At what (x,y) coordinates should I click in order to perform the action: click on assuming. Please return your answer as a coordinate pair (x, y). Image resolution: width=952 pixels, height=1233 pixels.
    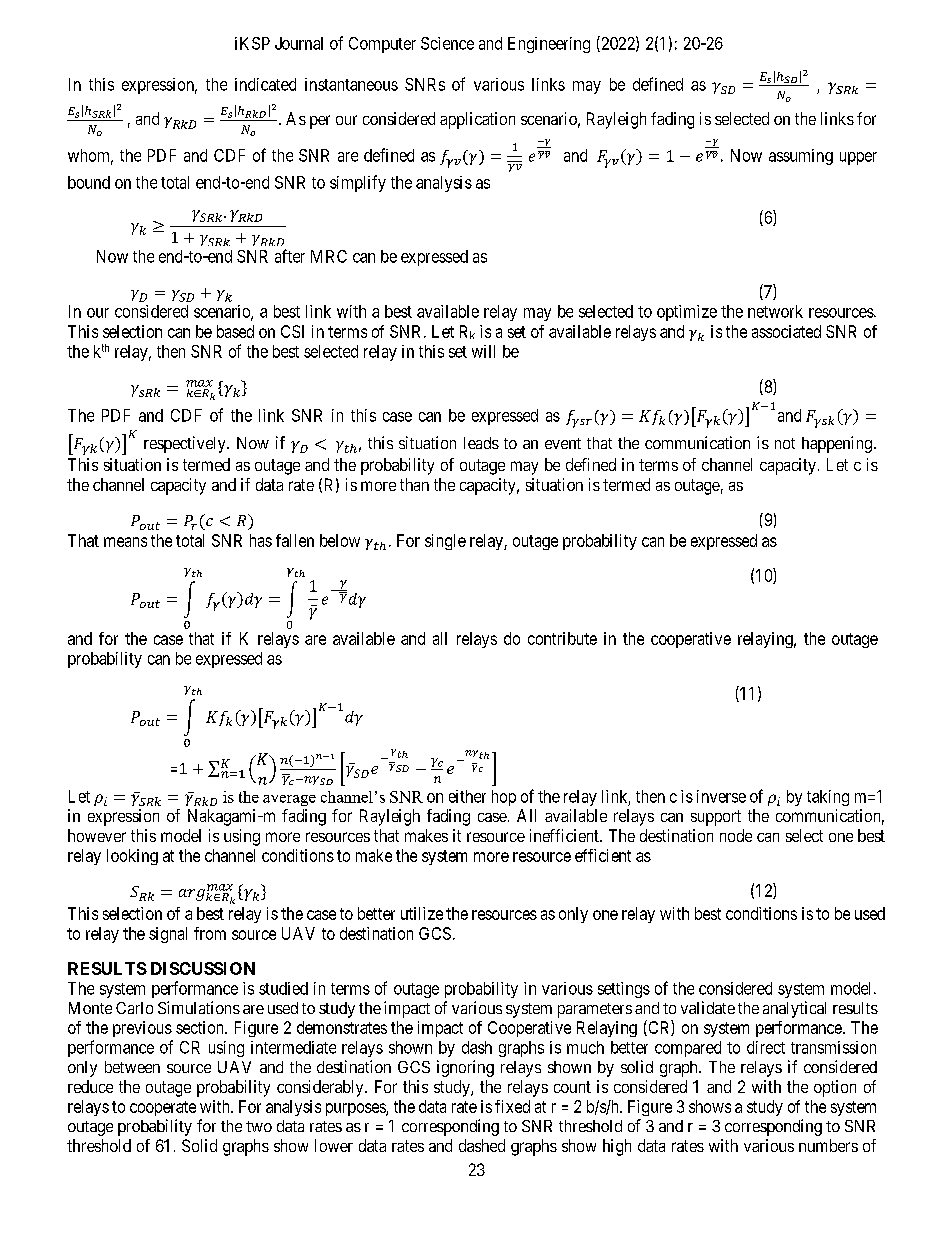
    Looking at the image, I should click on (801, 157).
